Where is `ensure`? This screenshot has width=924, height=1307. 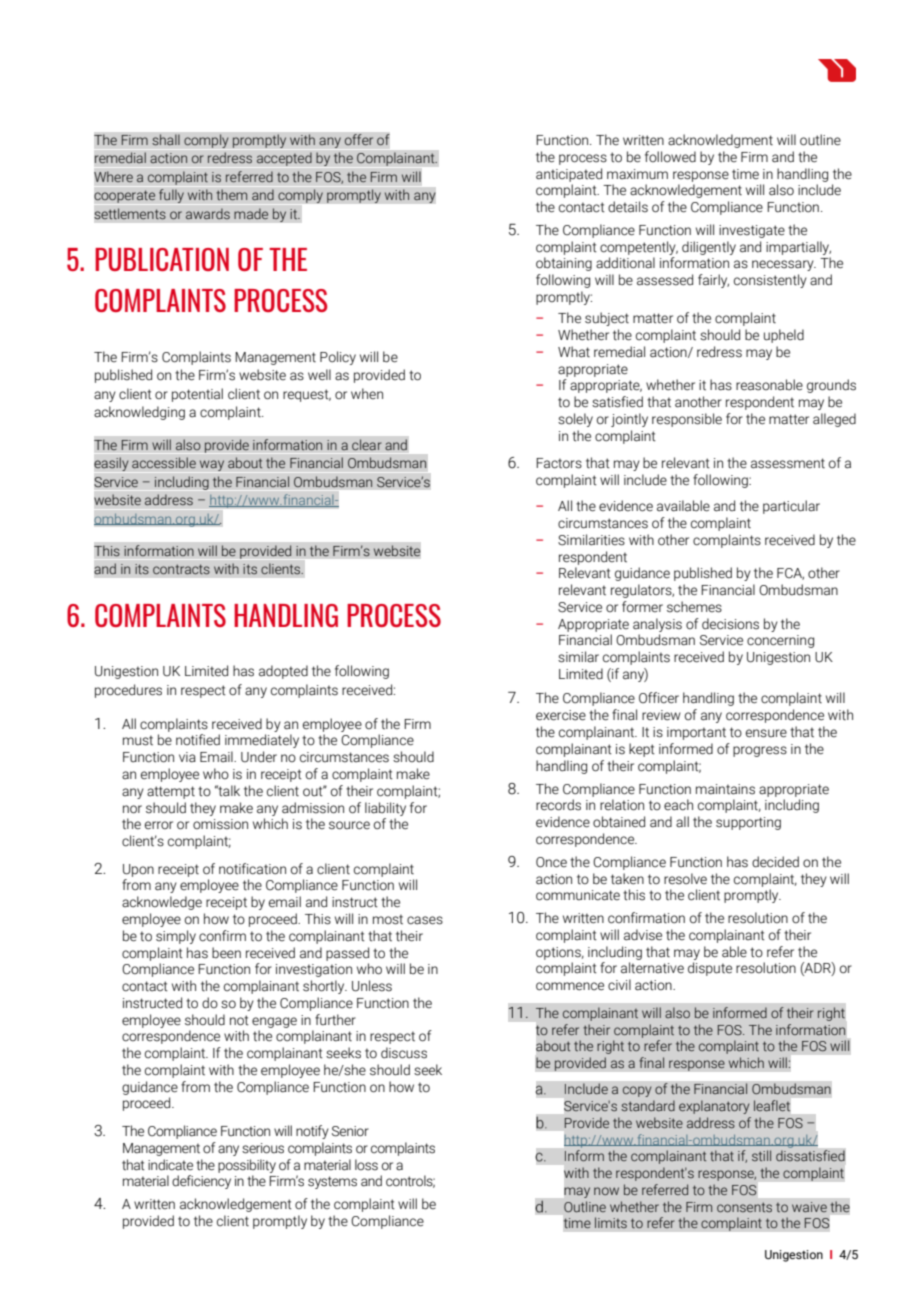
ensure is located at coordinates (766, 733).
